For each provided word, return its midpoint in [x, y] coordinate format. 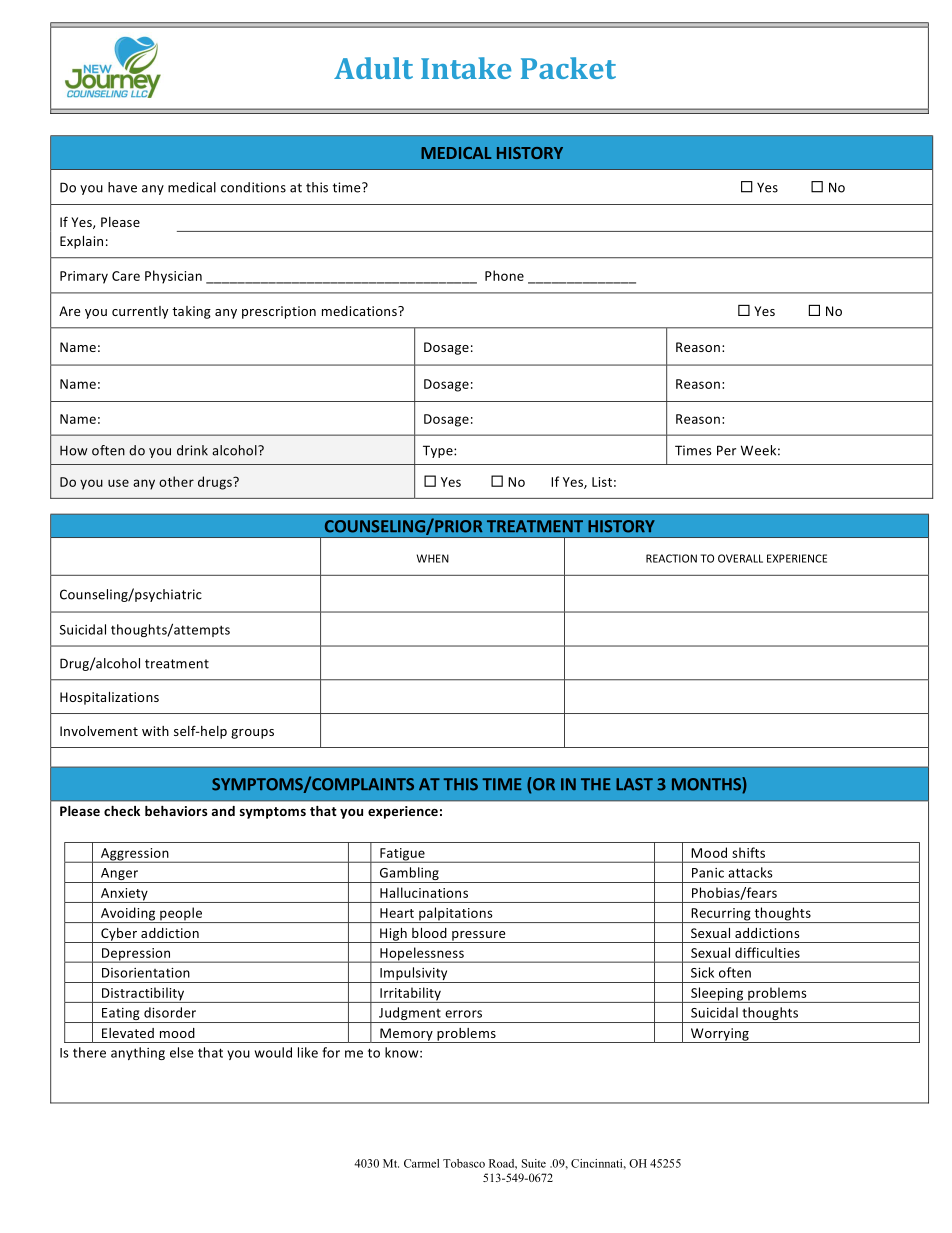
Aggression [135, 855]
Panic [708, 873]
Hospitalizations [109, 698]
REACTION [671, 558]
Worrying [720, 1035]
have [122, 187]
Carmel [421, 1163]
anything [138, 1053]
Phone [504, 275]
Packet [568, 68]
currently [140, 312]
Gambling [409, 875]
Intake [466, 68]
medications [360, 311]
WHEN [433, 558]
